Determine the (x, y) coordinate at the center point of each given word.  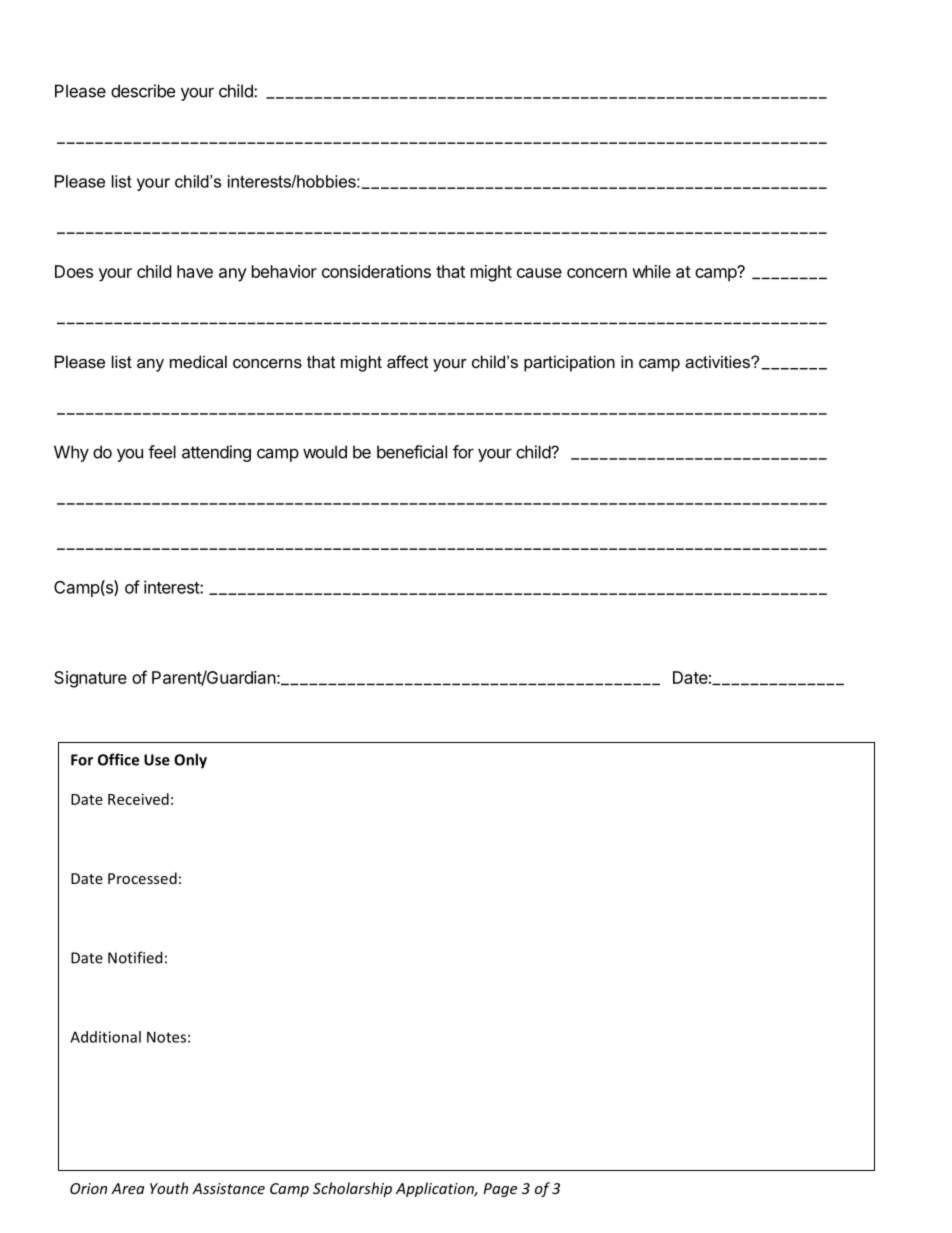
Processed (142, 878)
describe (143, 91)
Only (190, 761)
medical (198, 361)
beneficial (412, 452)
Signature (90, 679)
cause (539, 273)
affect (407, 361)
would (325, 452)
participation (569, 363)
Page (500, 1190)
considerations (376, 271)
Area (127, 1188)
